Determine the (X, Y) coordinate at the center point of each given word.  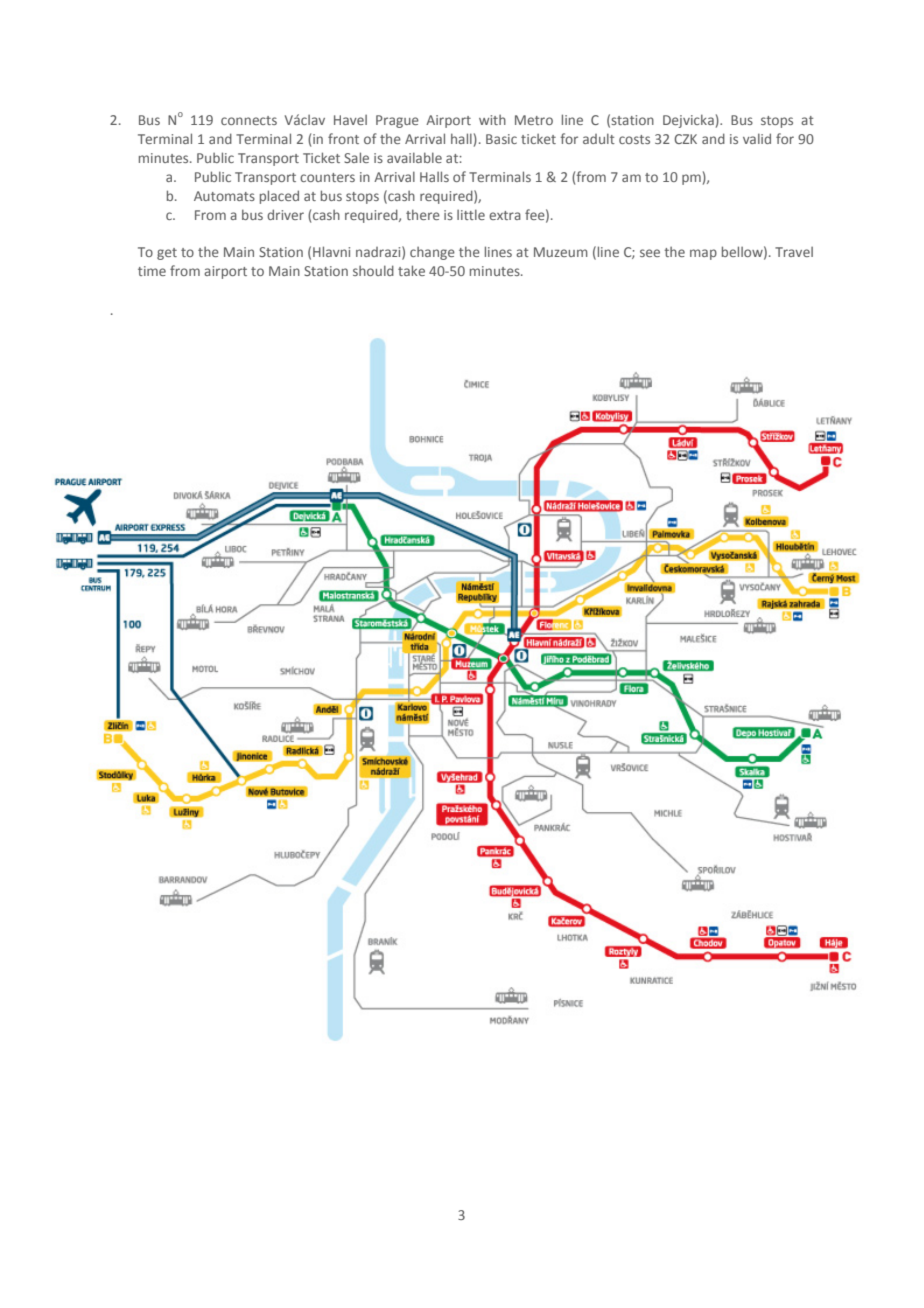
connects (249, 120)
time (152, 271)
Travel (794, 252)
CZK (685, 139)
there (423, 214)
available (414, 157)
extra (505, 215)
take (411, 270)
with (492, 120)
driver (285, 214)
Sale (356, 157)
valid (757, 138)
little (471, 214)
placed (279, 197)
